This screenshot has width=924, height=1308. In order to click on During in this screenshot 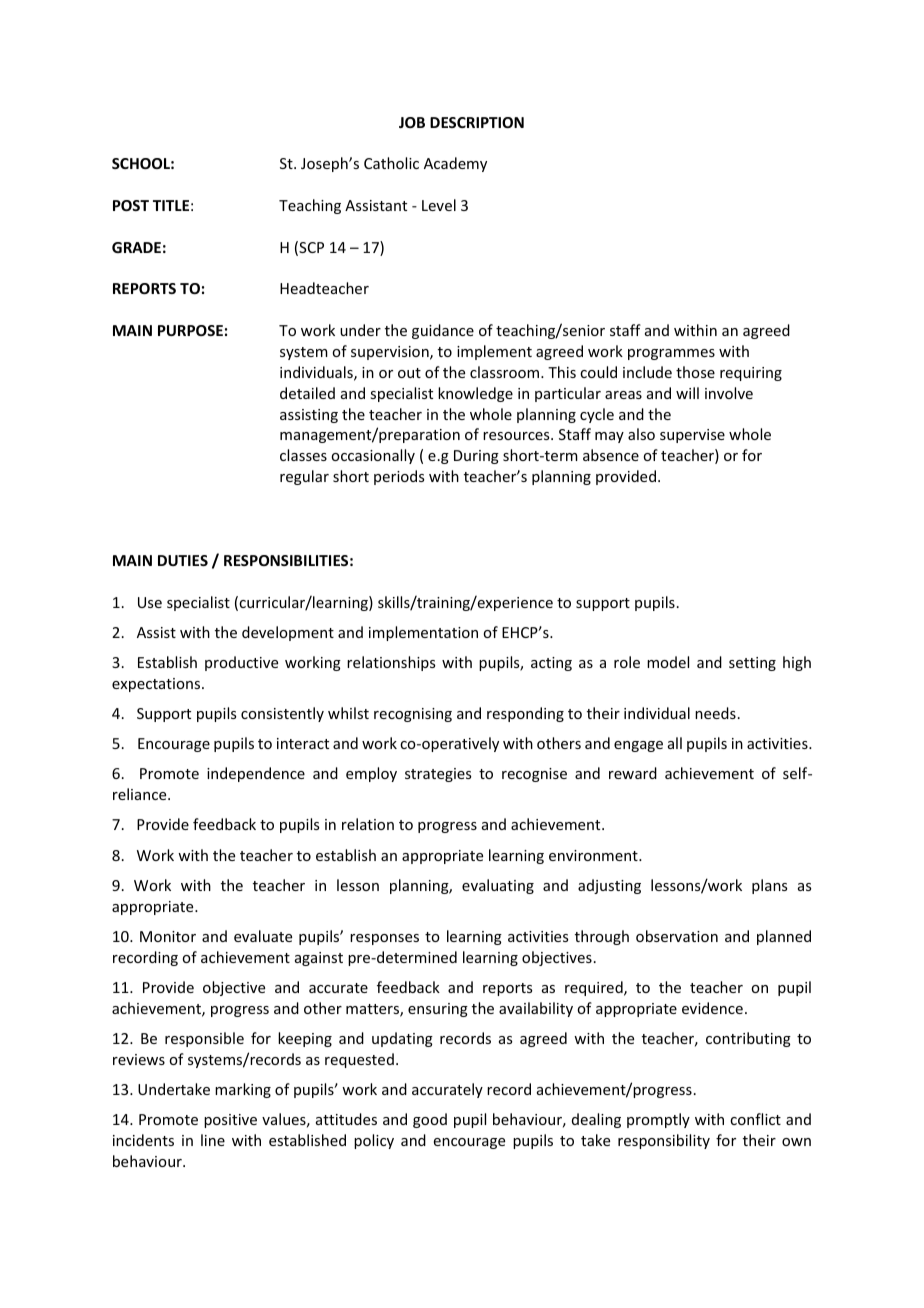, I will do `click(476, 457)`.
